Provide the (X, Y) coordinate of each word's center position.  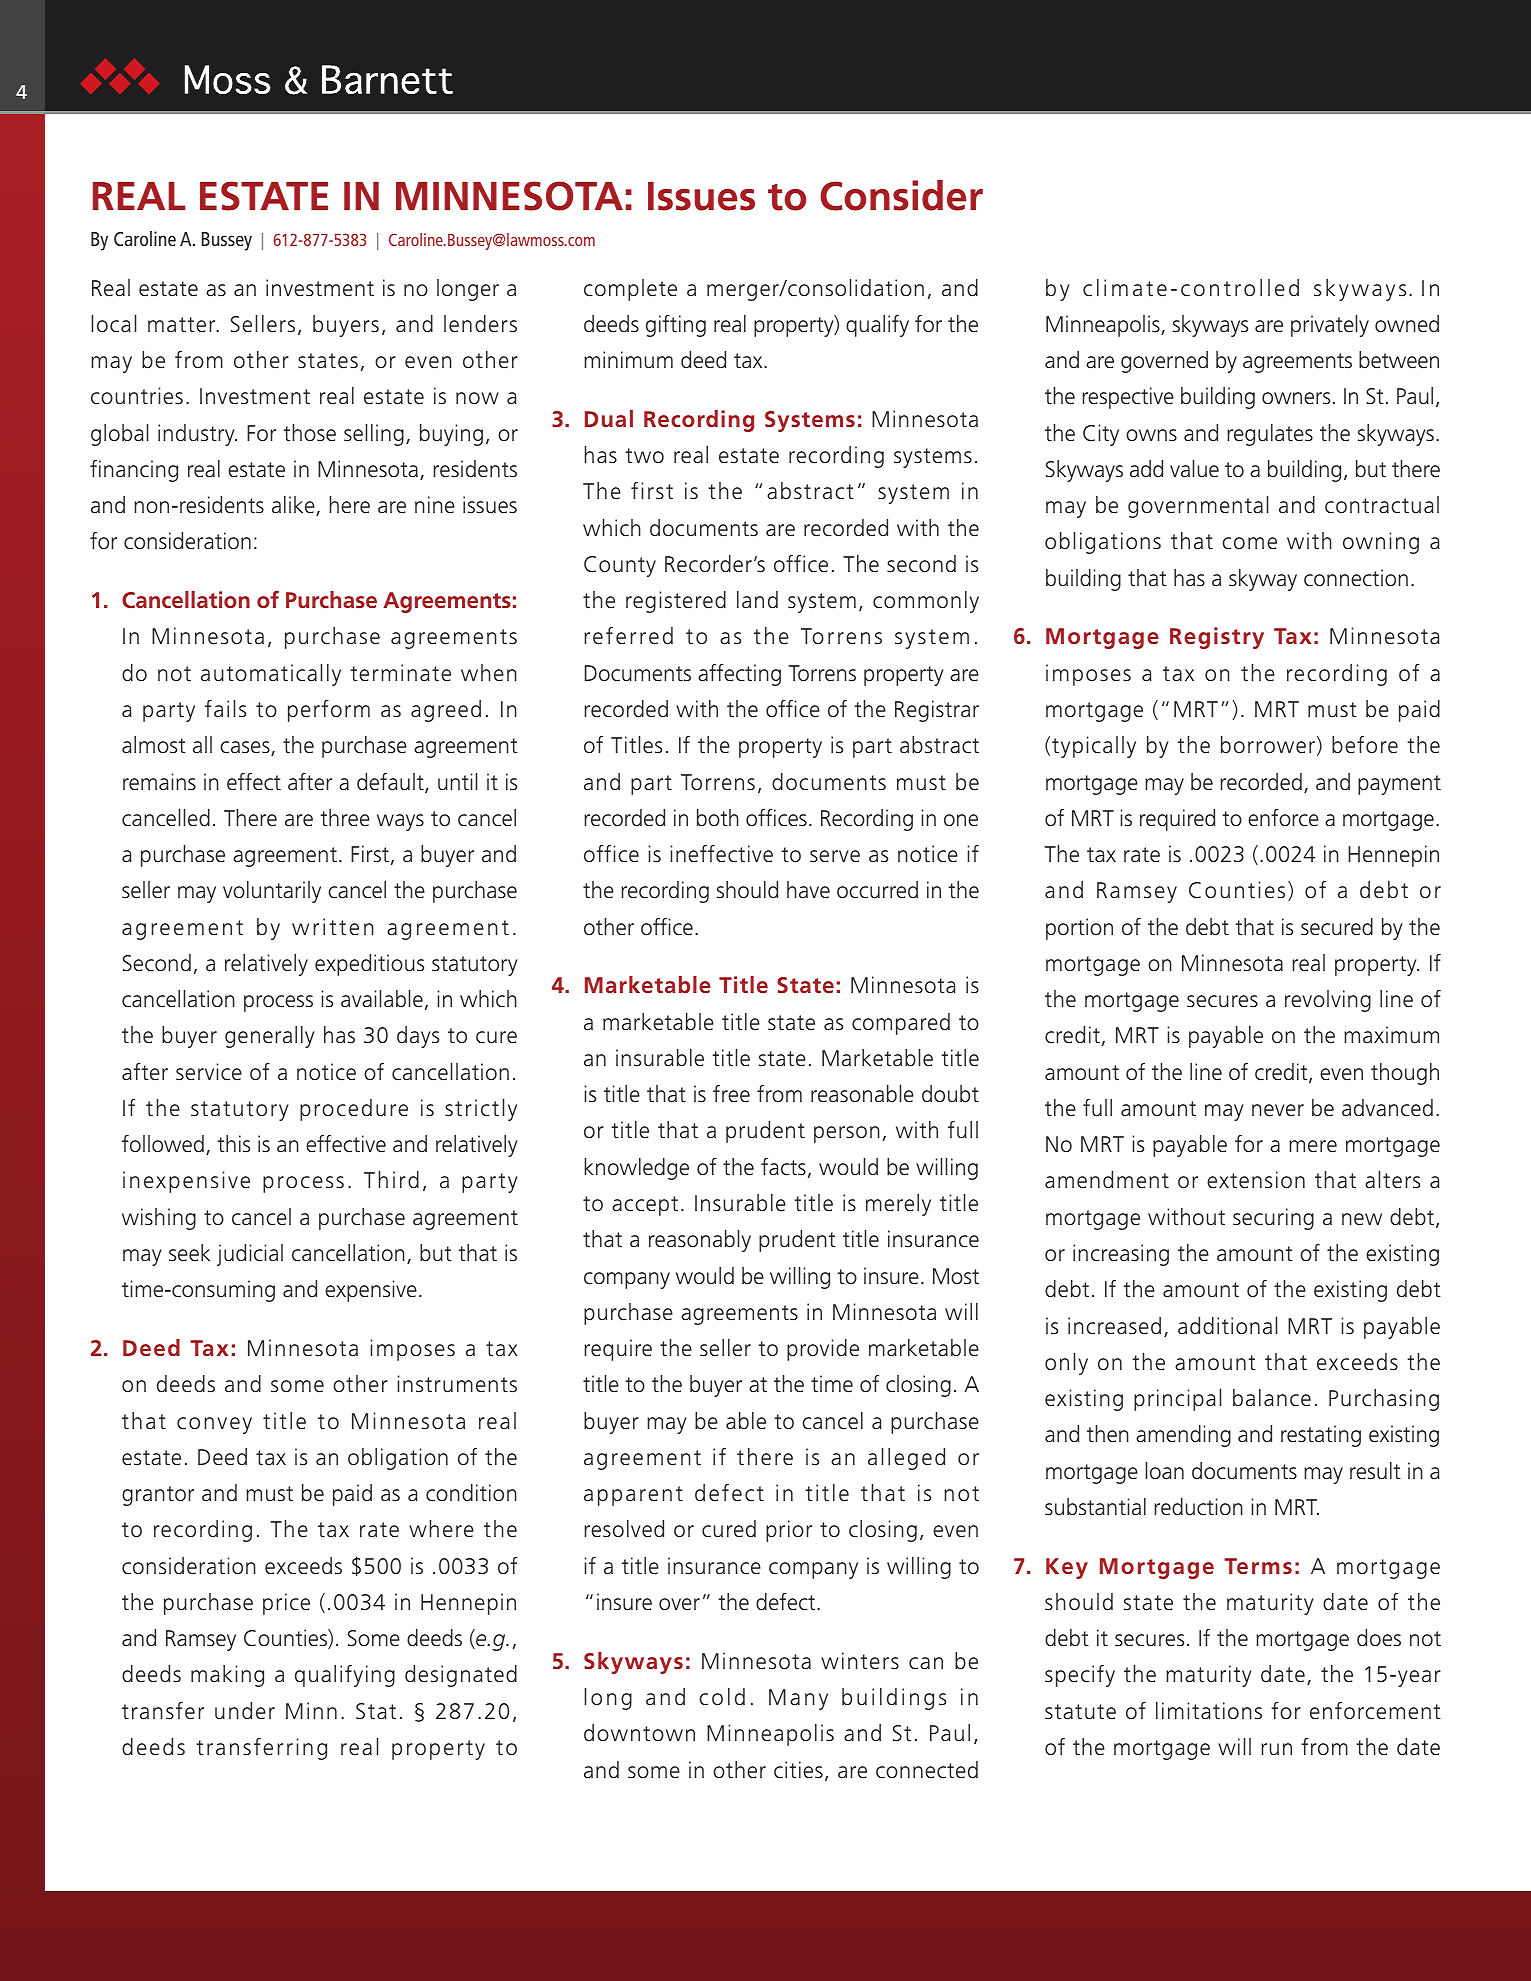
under (245, 1711)
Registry (1217, 638)
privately (1330, 326)
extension (1256, 1180)
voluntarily (272, 892)
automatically (271, 675)
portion (1079, 929)
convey (214, 1425)
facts (783, 1167)
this (233, 1144)
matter (183, 325)
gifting (676, 326)
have (808, 890)
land (757, 600)
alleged (906, 1459)
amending (1183, 1436)
